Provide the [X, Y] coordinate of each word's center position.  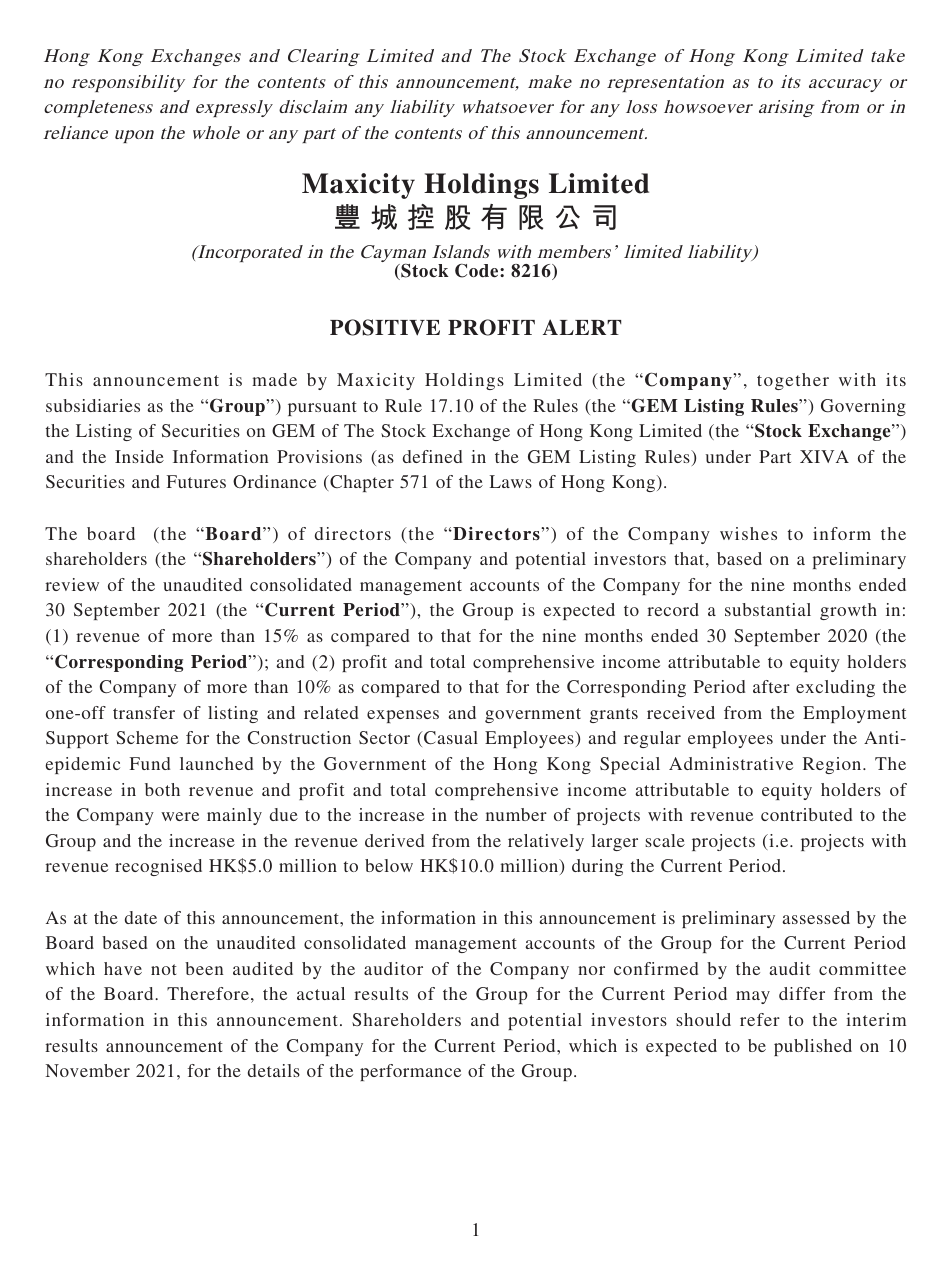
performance [410, 1072]
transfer [144, 712]
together [793, 381]
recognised [158, 867]
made [274, 379]
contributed [806, 814]
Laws [511, 481]
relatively [546, 842]
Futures [196, 481]
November [88, 1070]
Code [478, 270]
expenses [403, 716]
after [771, 686]
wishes [748, 533]
